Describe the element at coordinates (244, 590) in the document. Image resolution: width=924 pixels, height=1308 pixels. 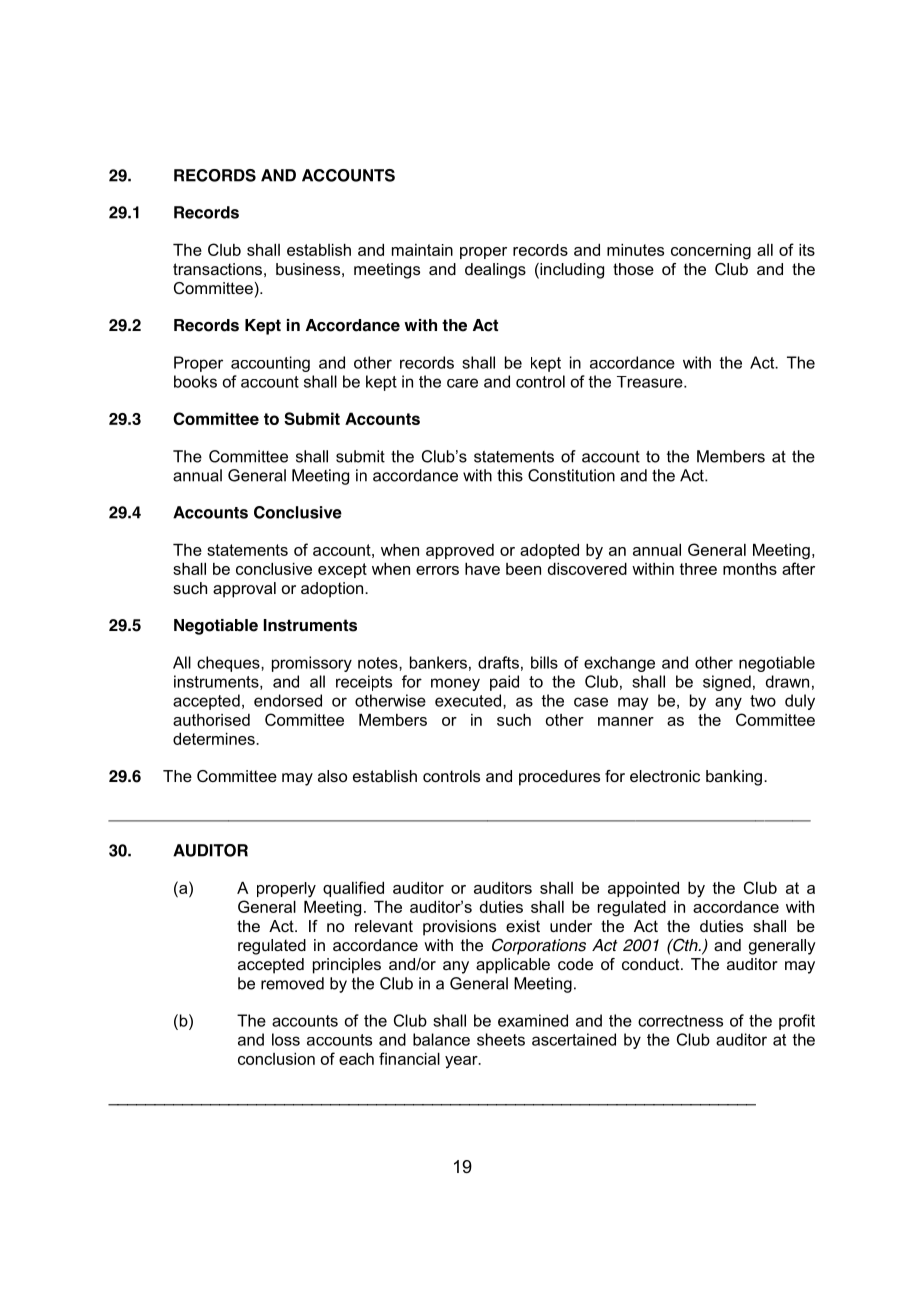
I see `approval` at that location.
